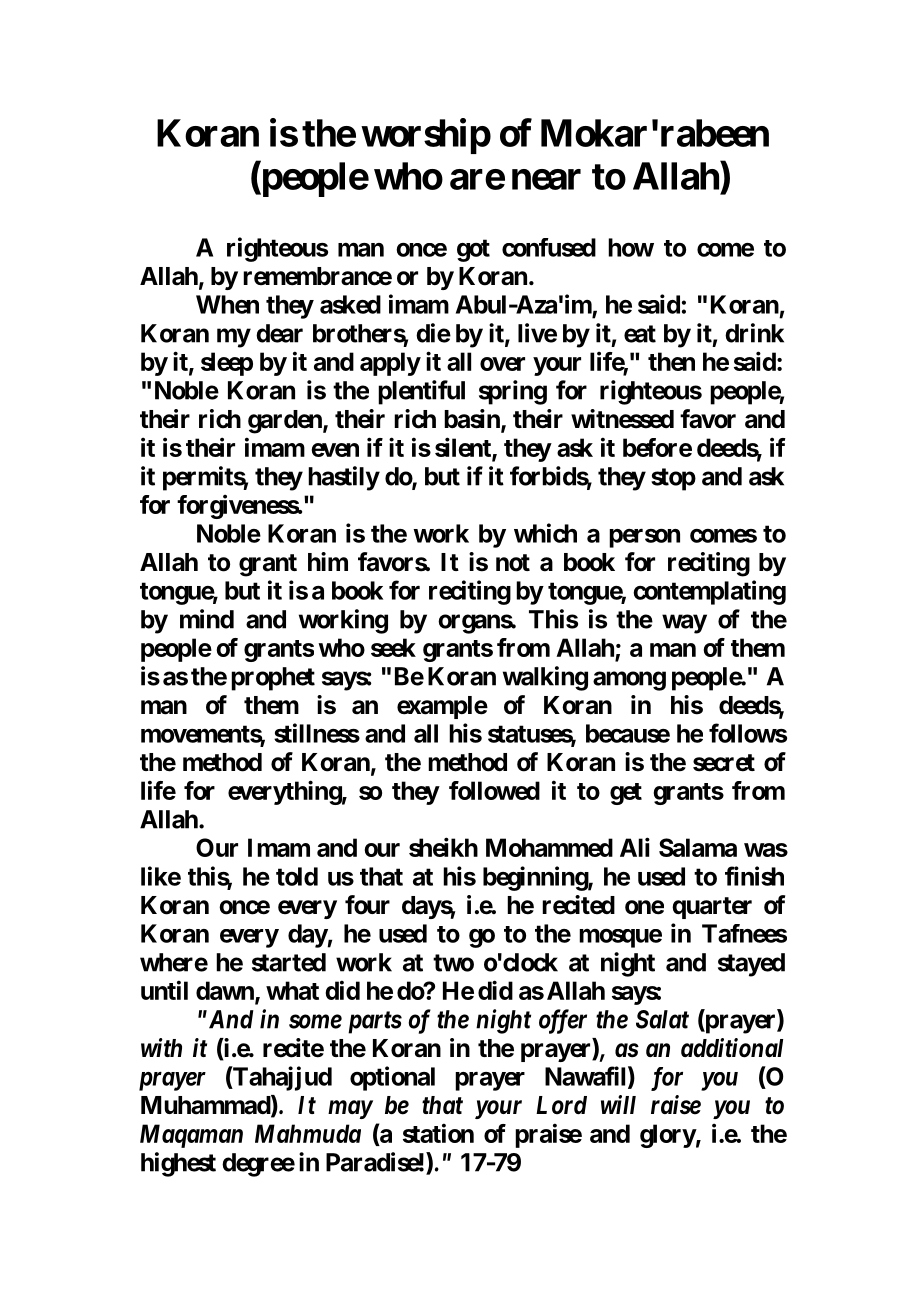  What do you see at coordinates (443, 847) in the screenshot?
I see `sheikh` at bounding box center [443, 847].
